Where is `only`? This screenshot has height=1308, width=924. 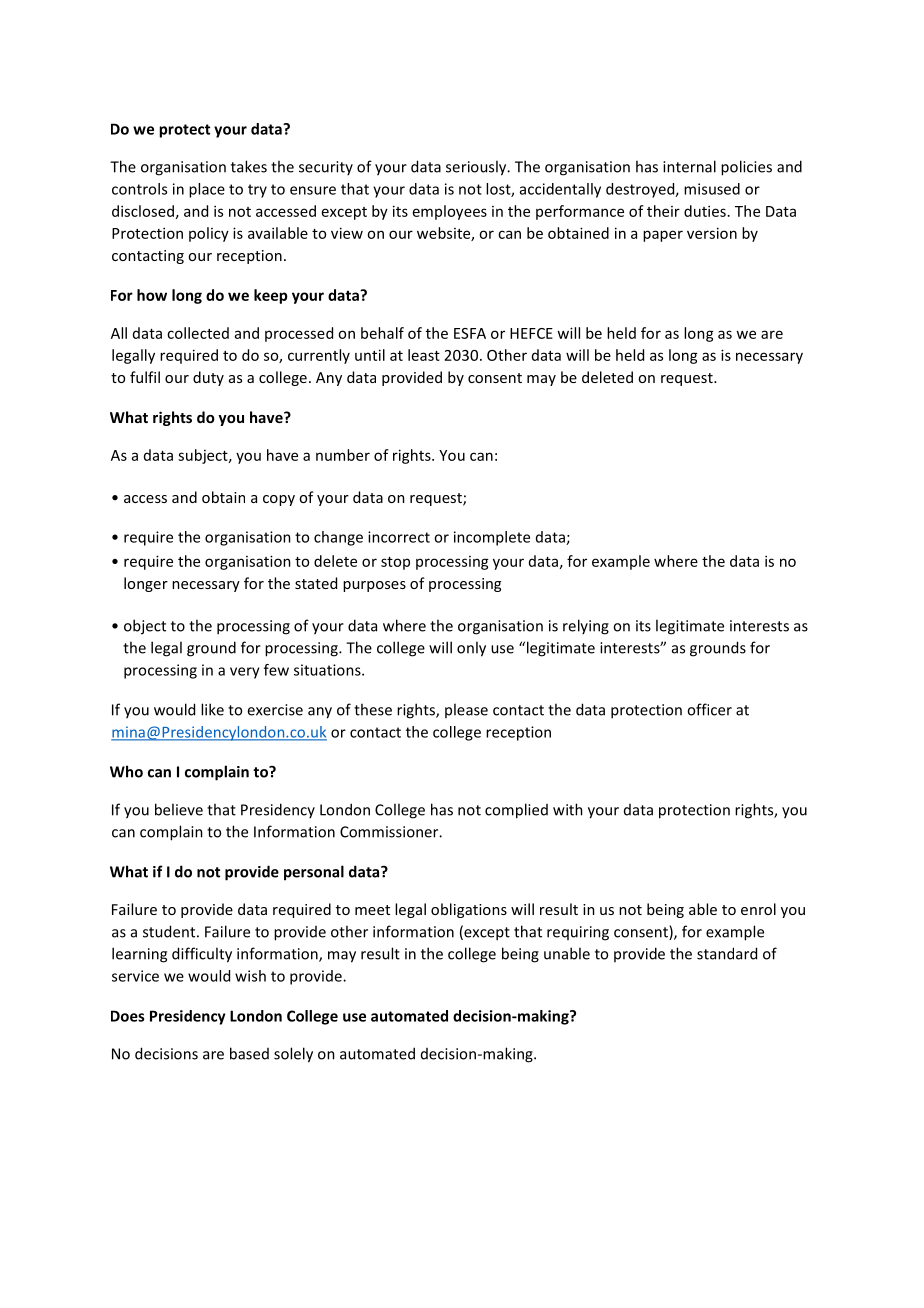
only is located at coordinates (471, 649).
